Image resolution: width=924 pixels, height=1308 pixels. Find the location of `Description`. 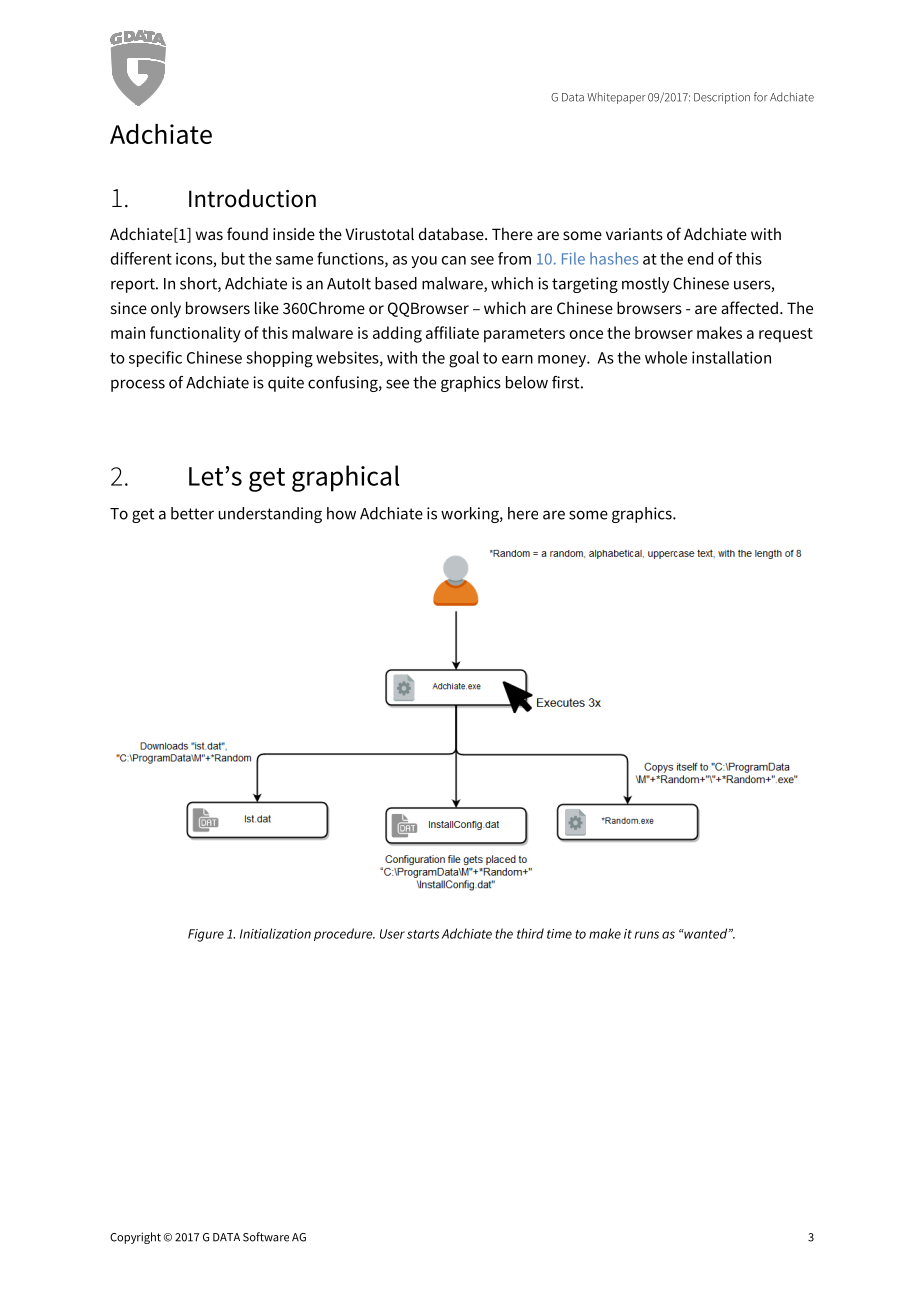

Description is located at coordinates (722, 98).
